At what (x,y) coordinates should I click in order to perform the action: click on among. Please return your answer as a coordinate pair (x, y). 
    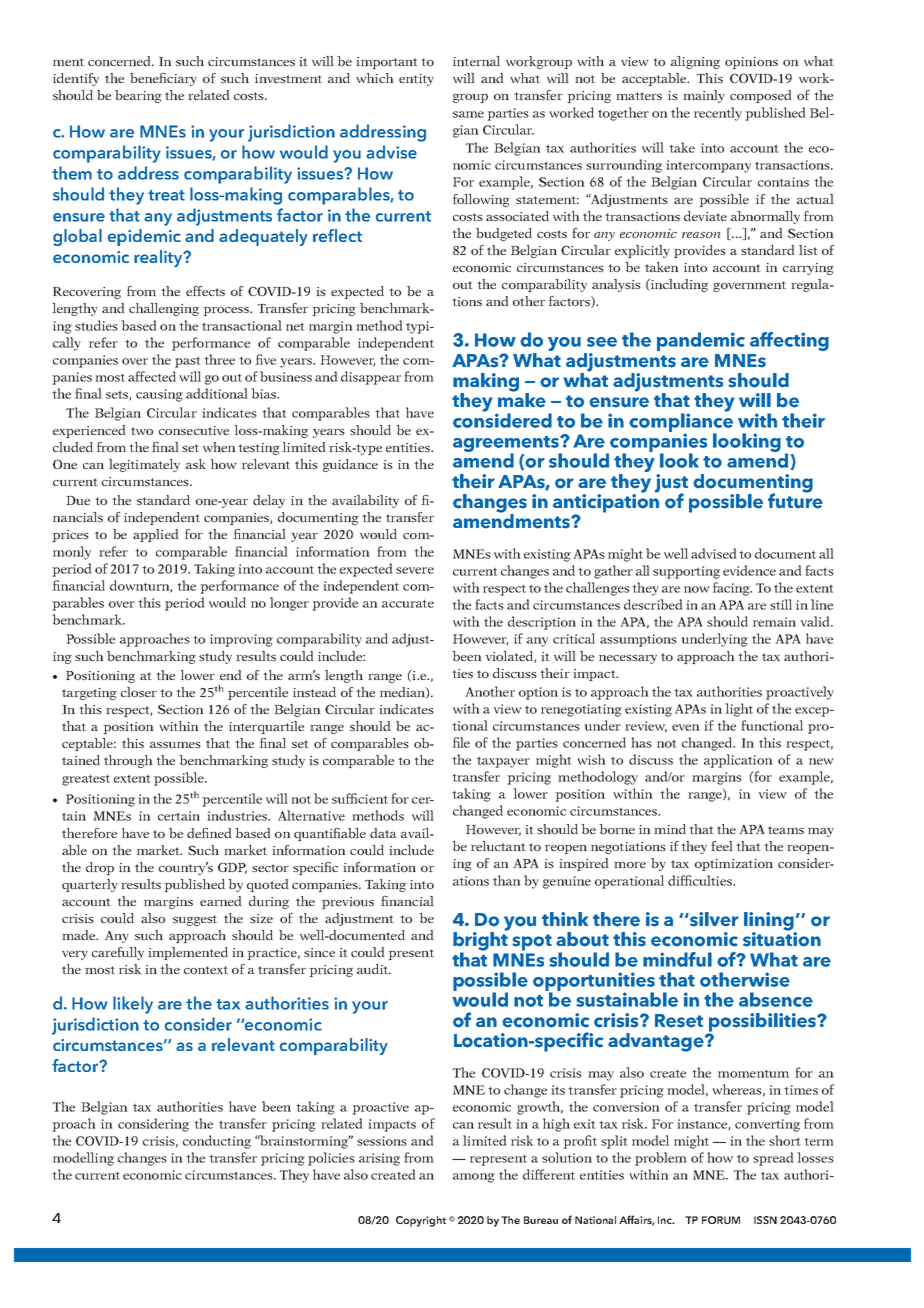
    Looking at the image, I should click on (474, 1178).
